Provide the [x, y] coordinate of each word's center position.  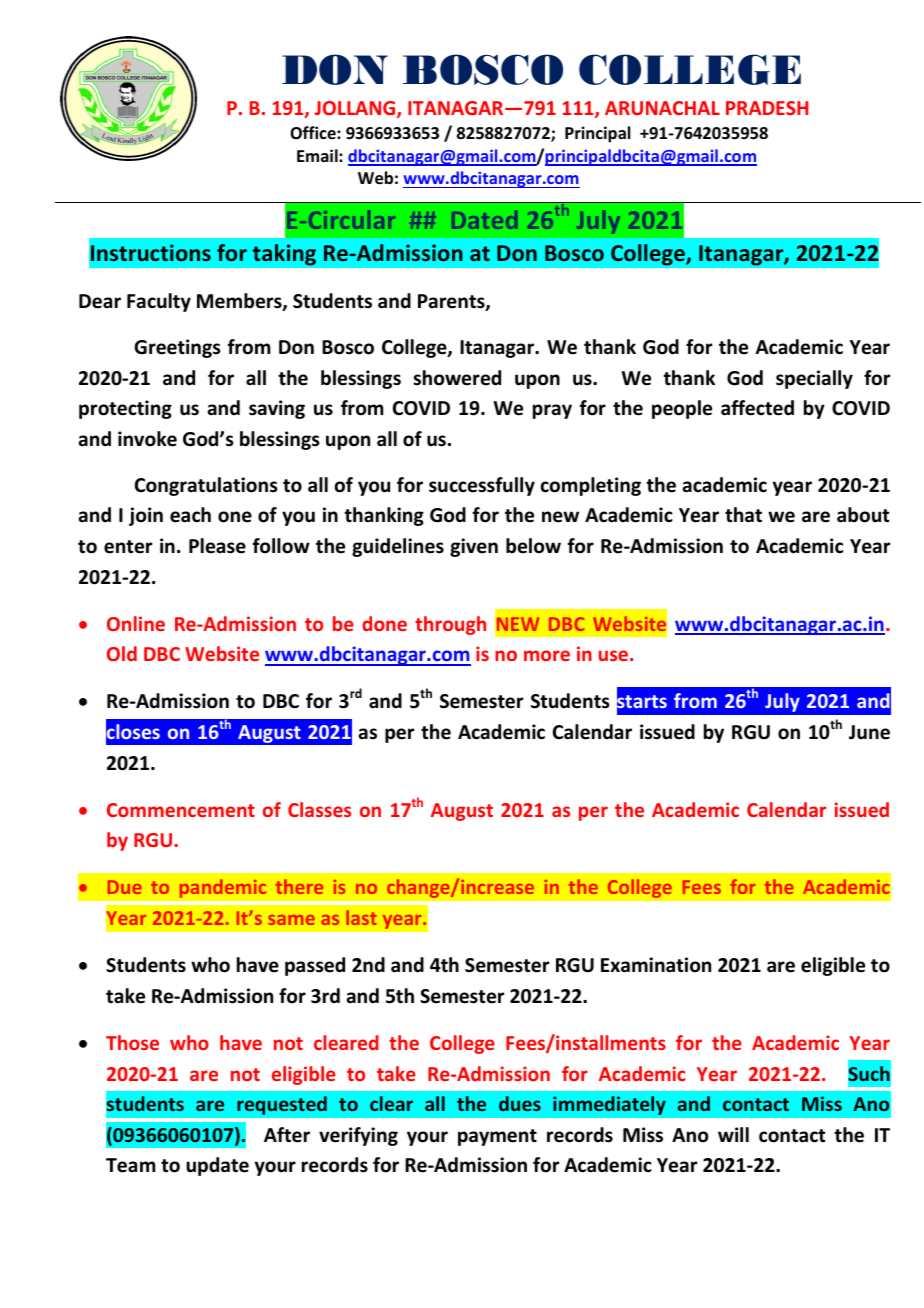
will [733, 1134]
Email [318, 155]
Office [314, 133]
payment [497, 1137]
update [217, 1166]
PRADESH [767, 108]
